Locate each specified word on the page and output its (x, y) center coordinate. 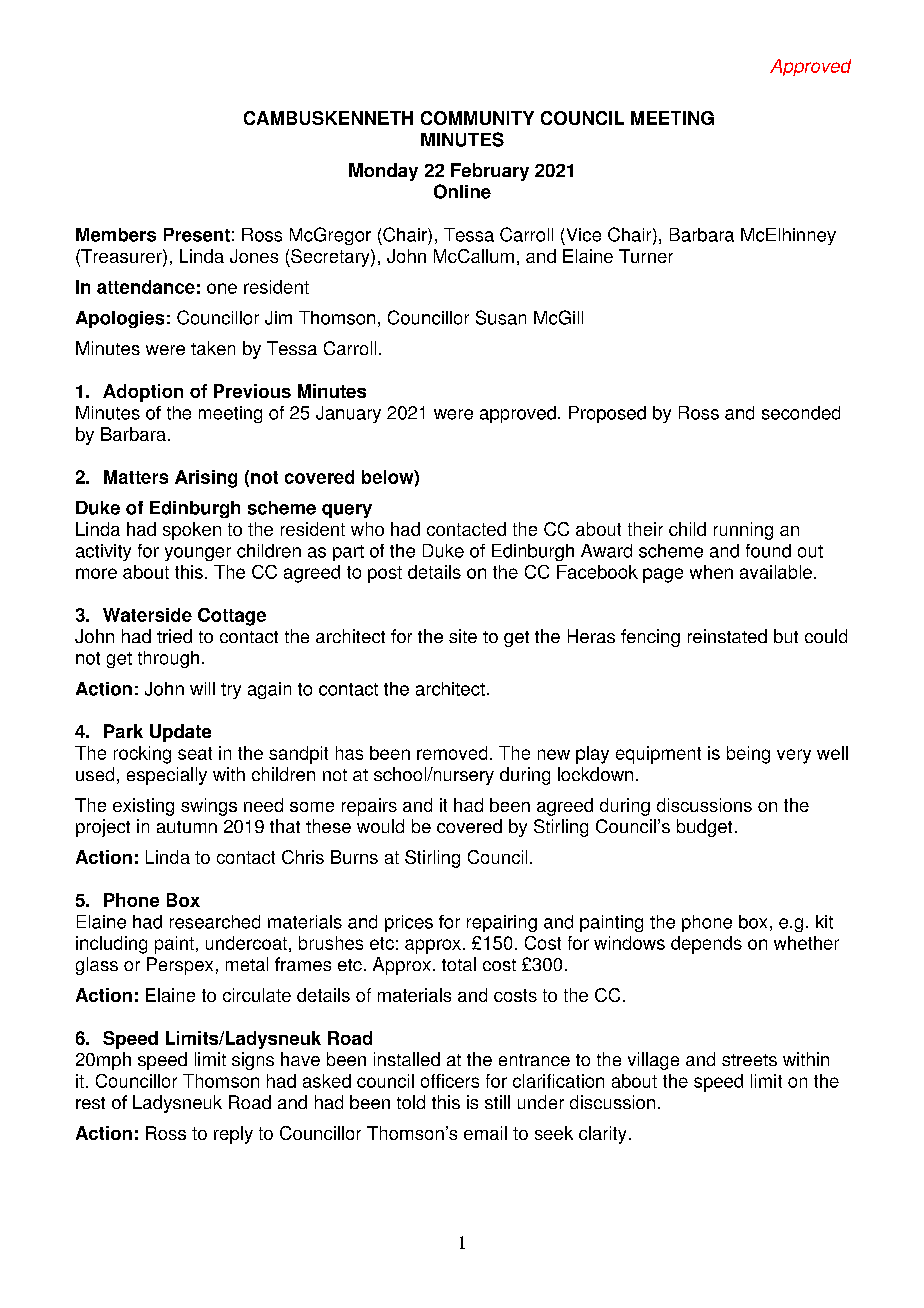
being (748, 755)
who (367, 529)
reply (233, 1135)
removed (452, 753)
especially (167, 776)
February (490, 172)
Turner (646, 256)
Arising (206, 479)
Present (197, 235)
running (743, 531)
